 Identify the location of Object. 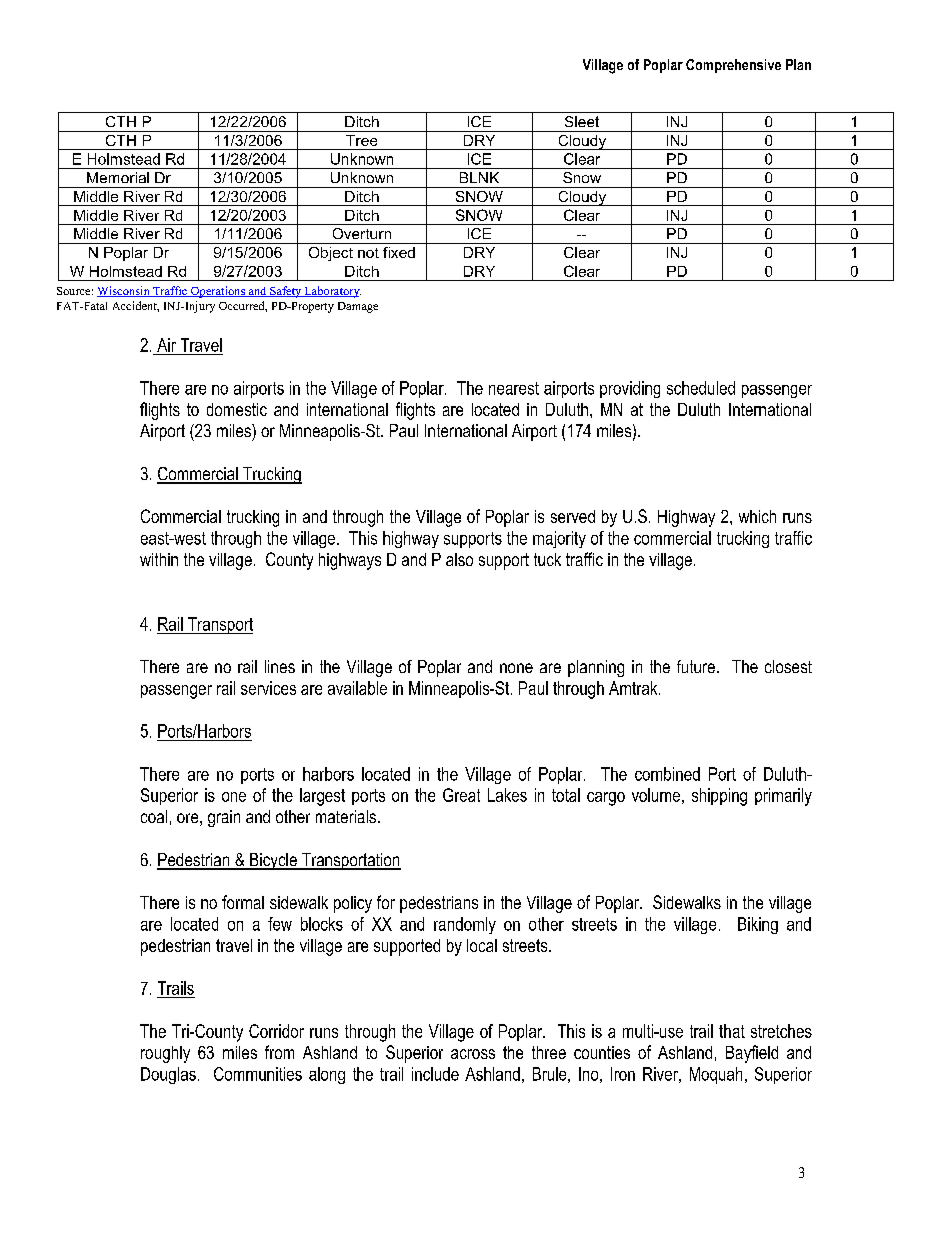
(331, 254).
